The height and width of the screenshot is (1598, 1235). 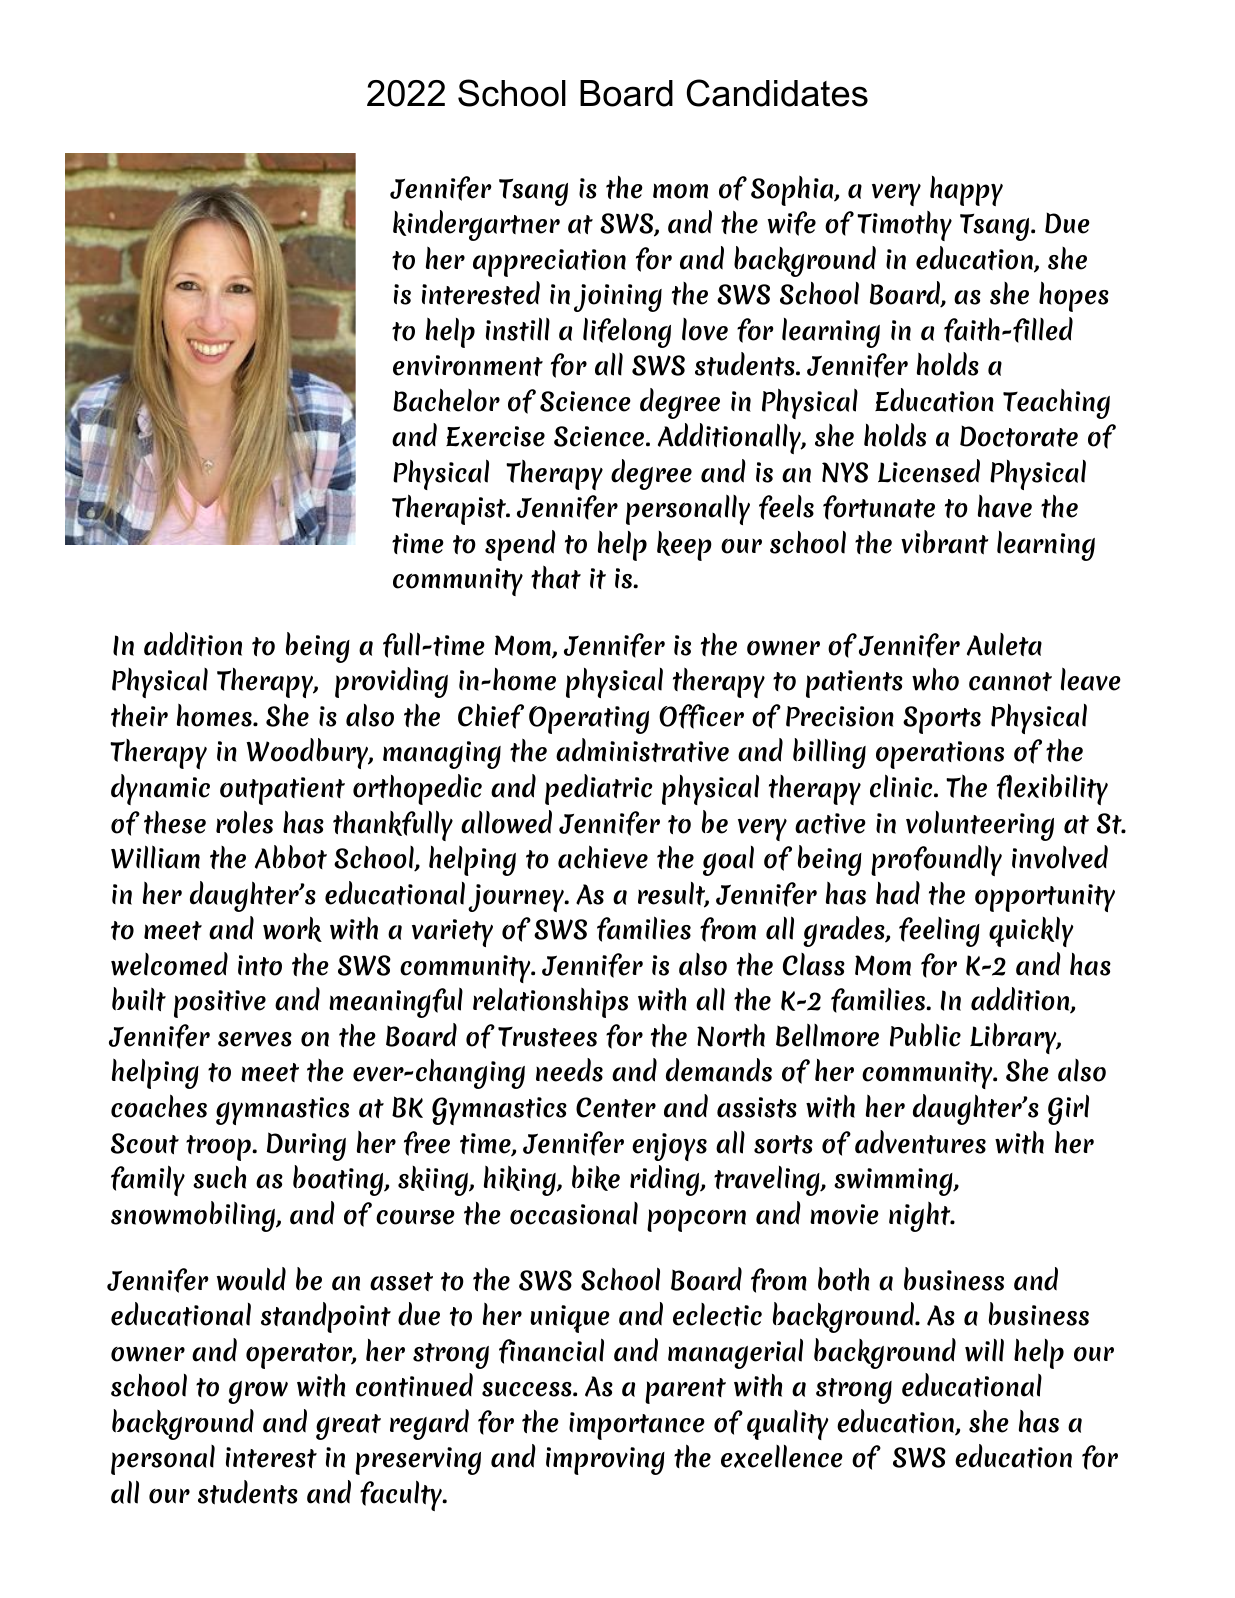 I want to click on troop, so click(x=219, y=1148).
